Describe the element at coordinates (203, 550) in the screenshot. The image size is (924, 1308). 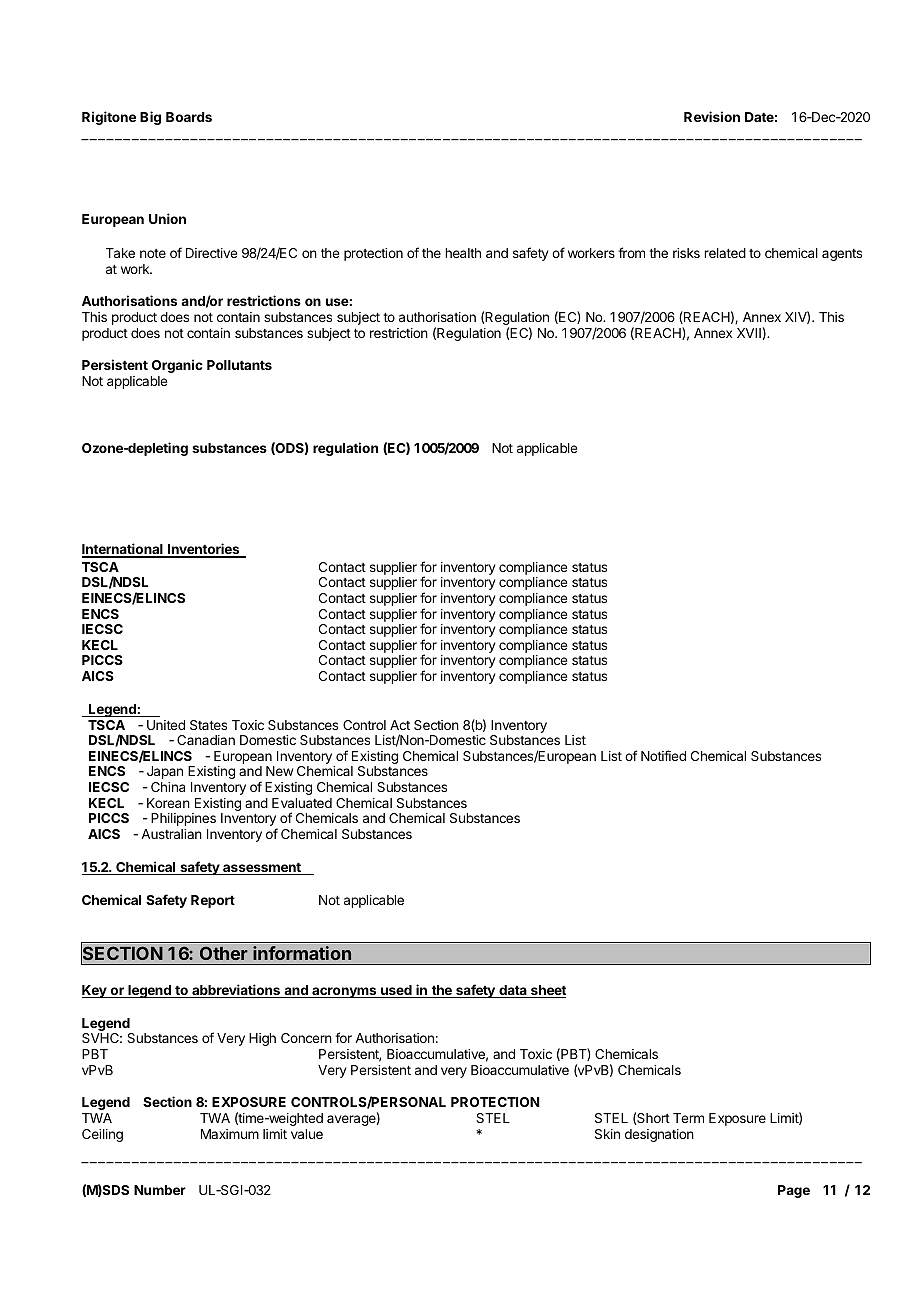
I see `Inventories` at that location.
